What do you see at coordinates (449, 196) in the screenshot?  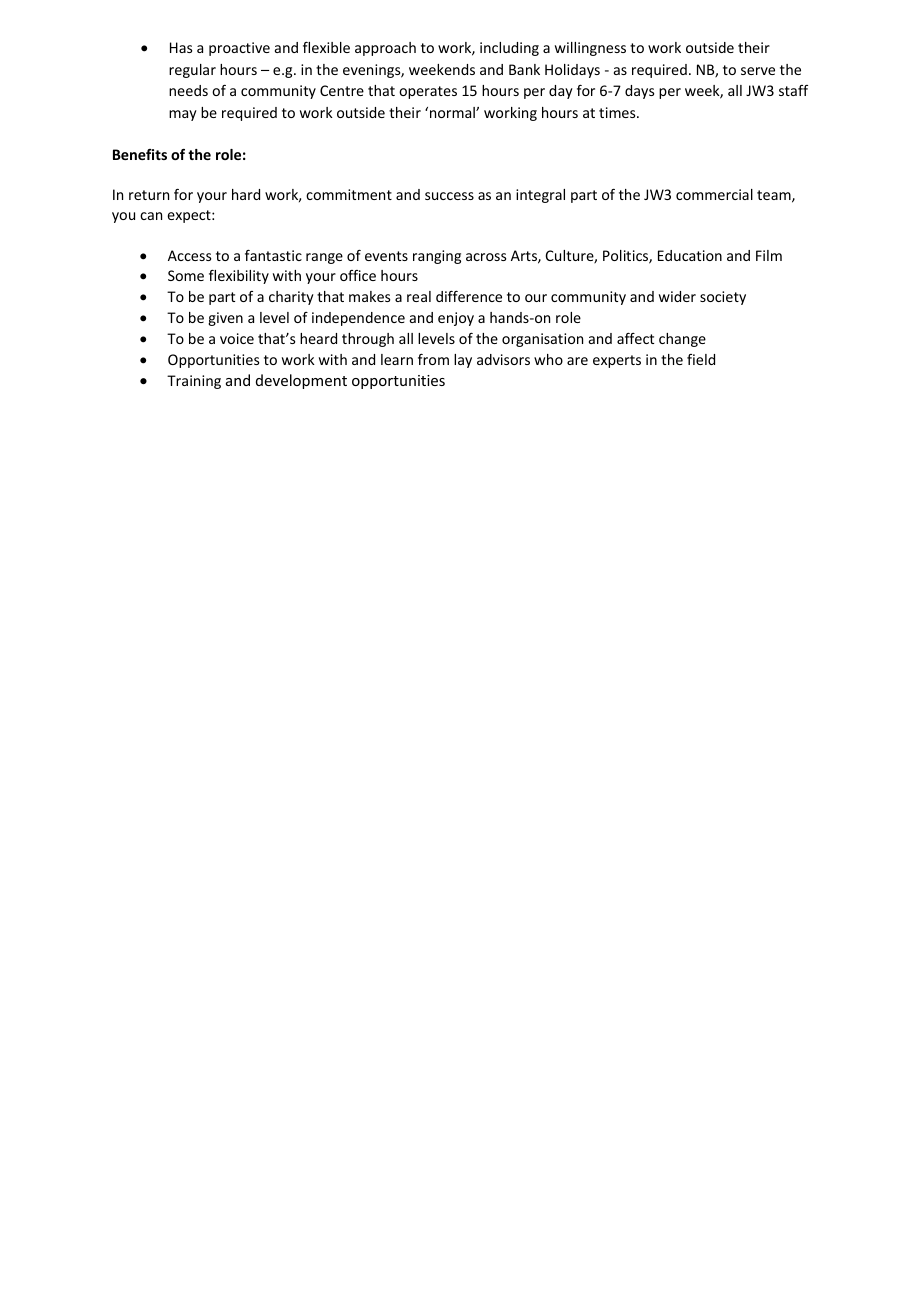 I see `success` at bounding box center [449, 196].
